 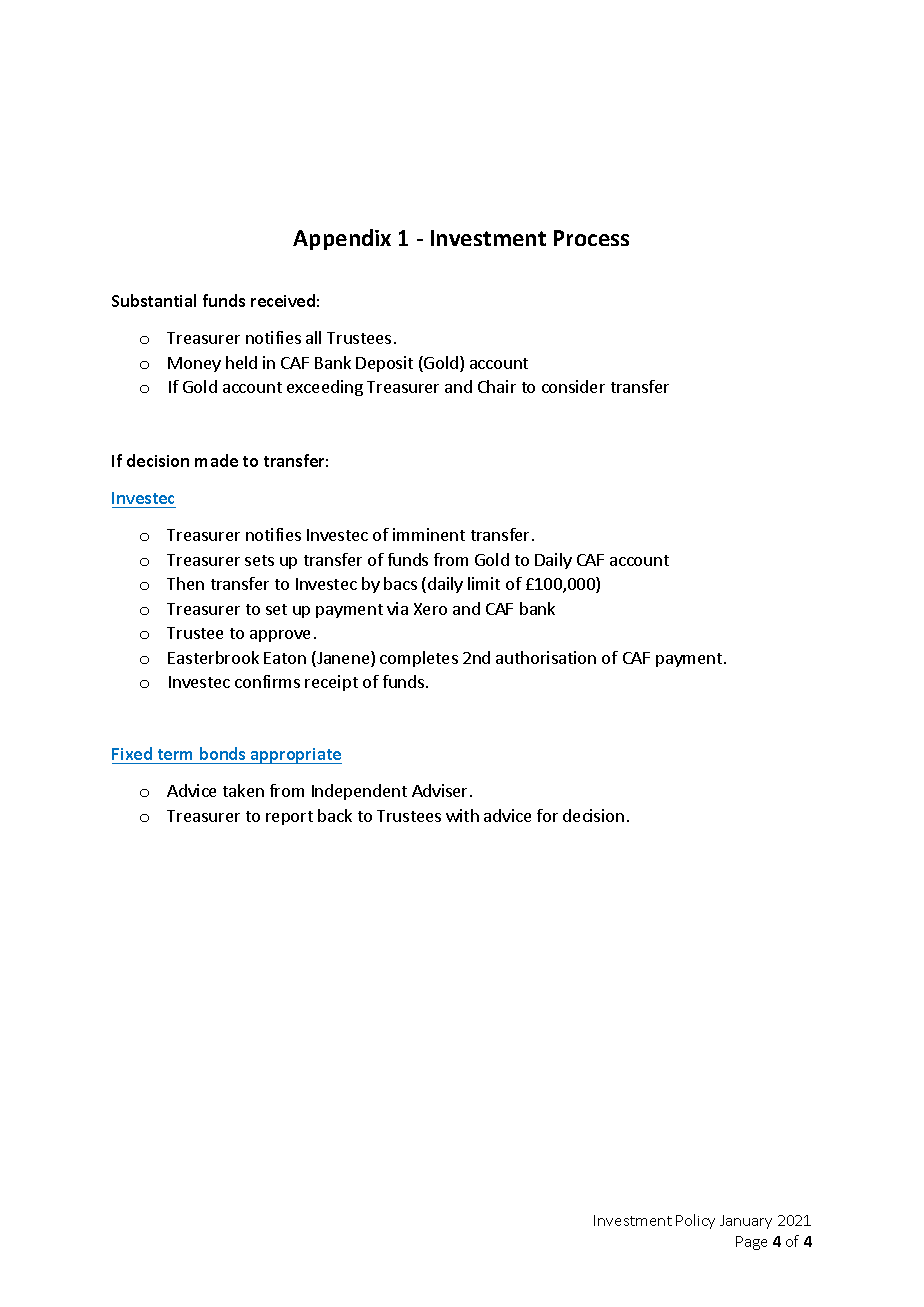 What do you see at coordinates (342, 239) in the document?
I see `Appendix` at bounding box center [342, 239].
